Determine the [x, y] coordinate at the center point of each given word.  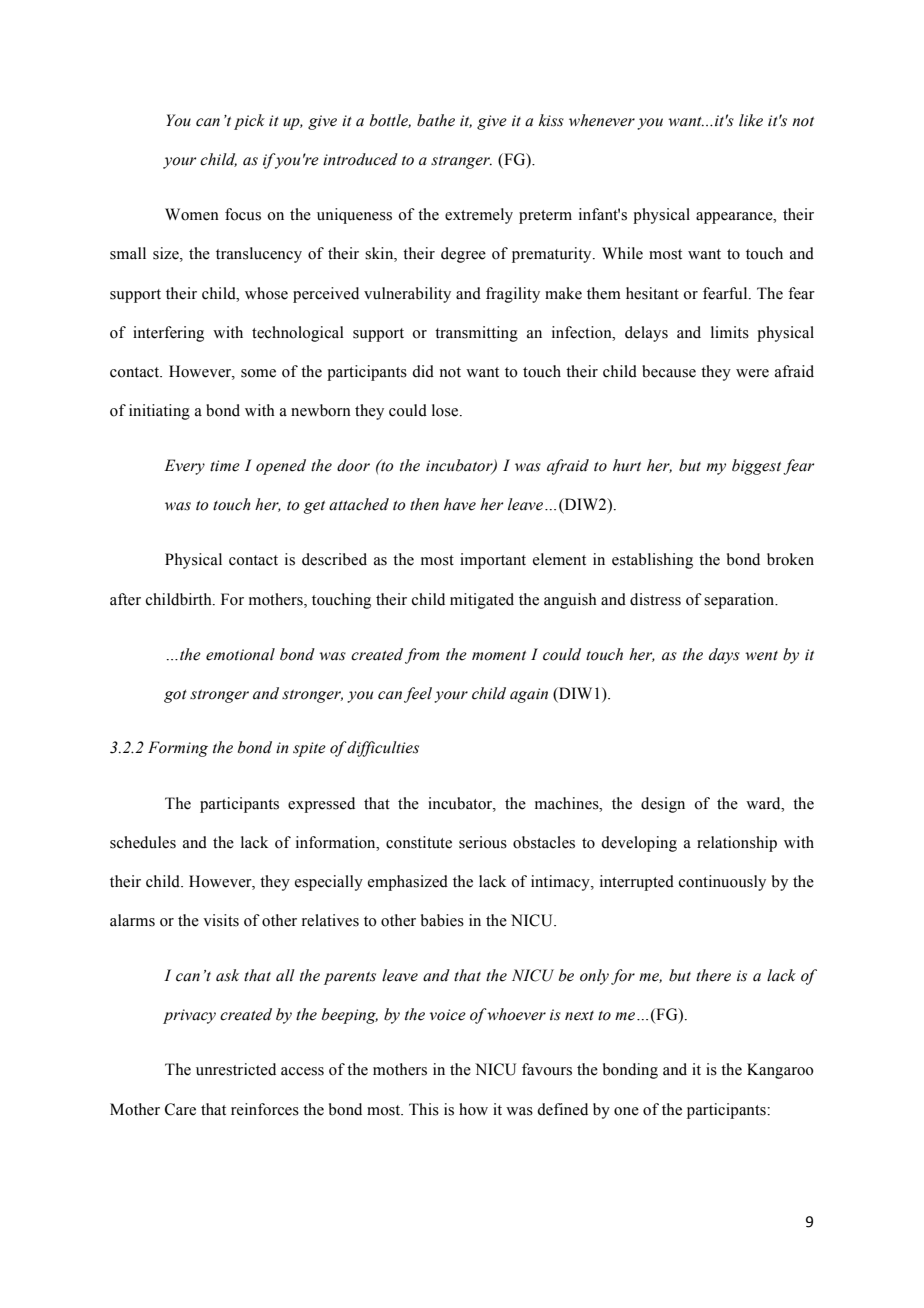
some [258, 373]
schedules [143, 842]
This [424, 1109]
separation [740, 601]
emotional [240, 654]
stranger [461, 162]
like [751, 120]
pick [249, 122]
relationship [737, 844]
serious [483, 842]
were [752, 373]
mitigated [482, 601]
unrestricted [236, 1069]
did [423, 371]
